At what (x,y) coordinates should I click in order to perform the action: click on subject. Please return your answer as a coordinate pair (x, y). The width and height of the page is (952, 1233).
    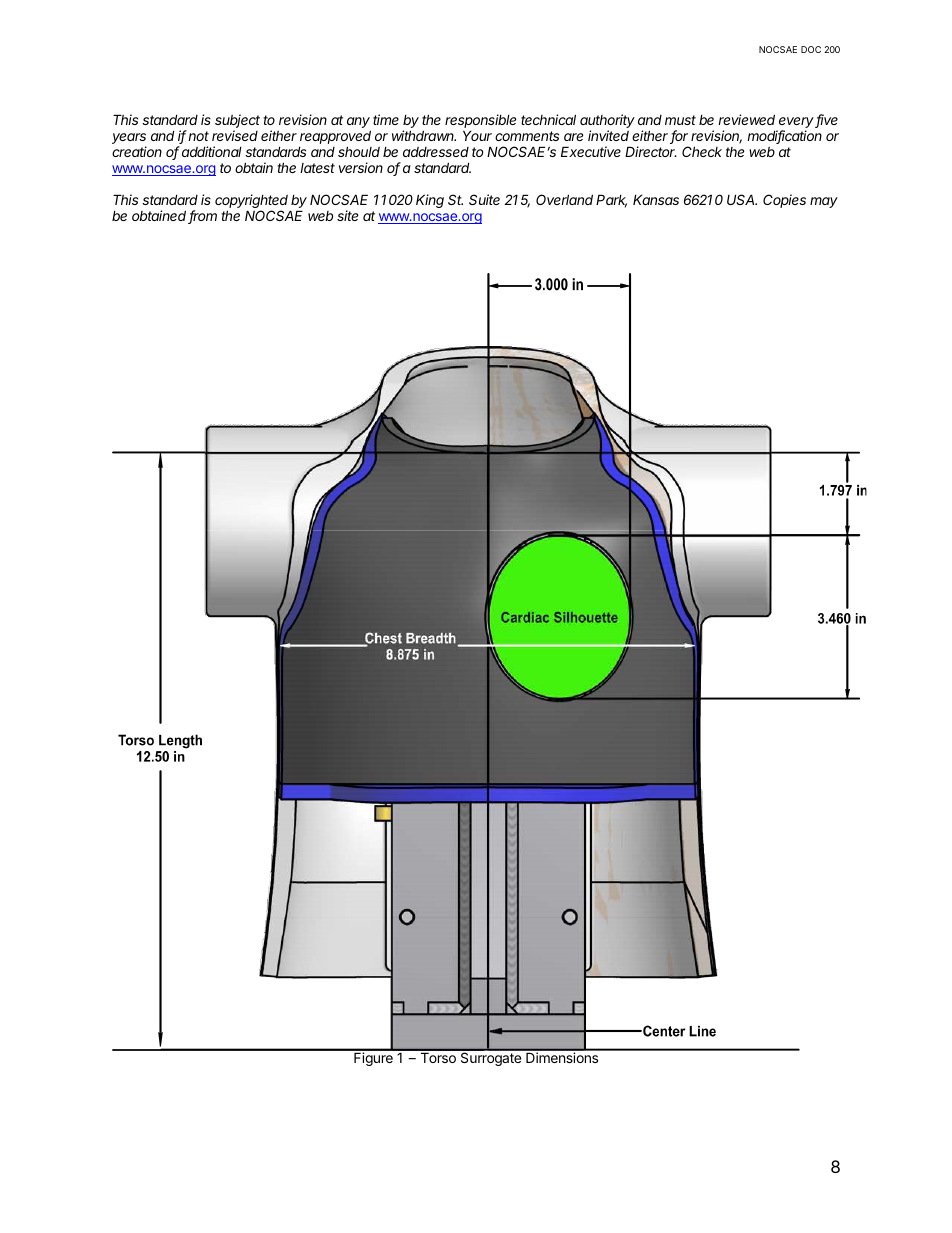
    Looking at the image, I should click on (237, 122).
